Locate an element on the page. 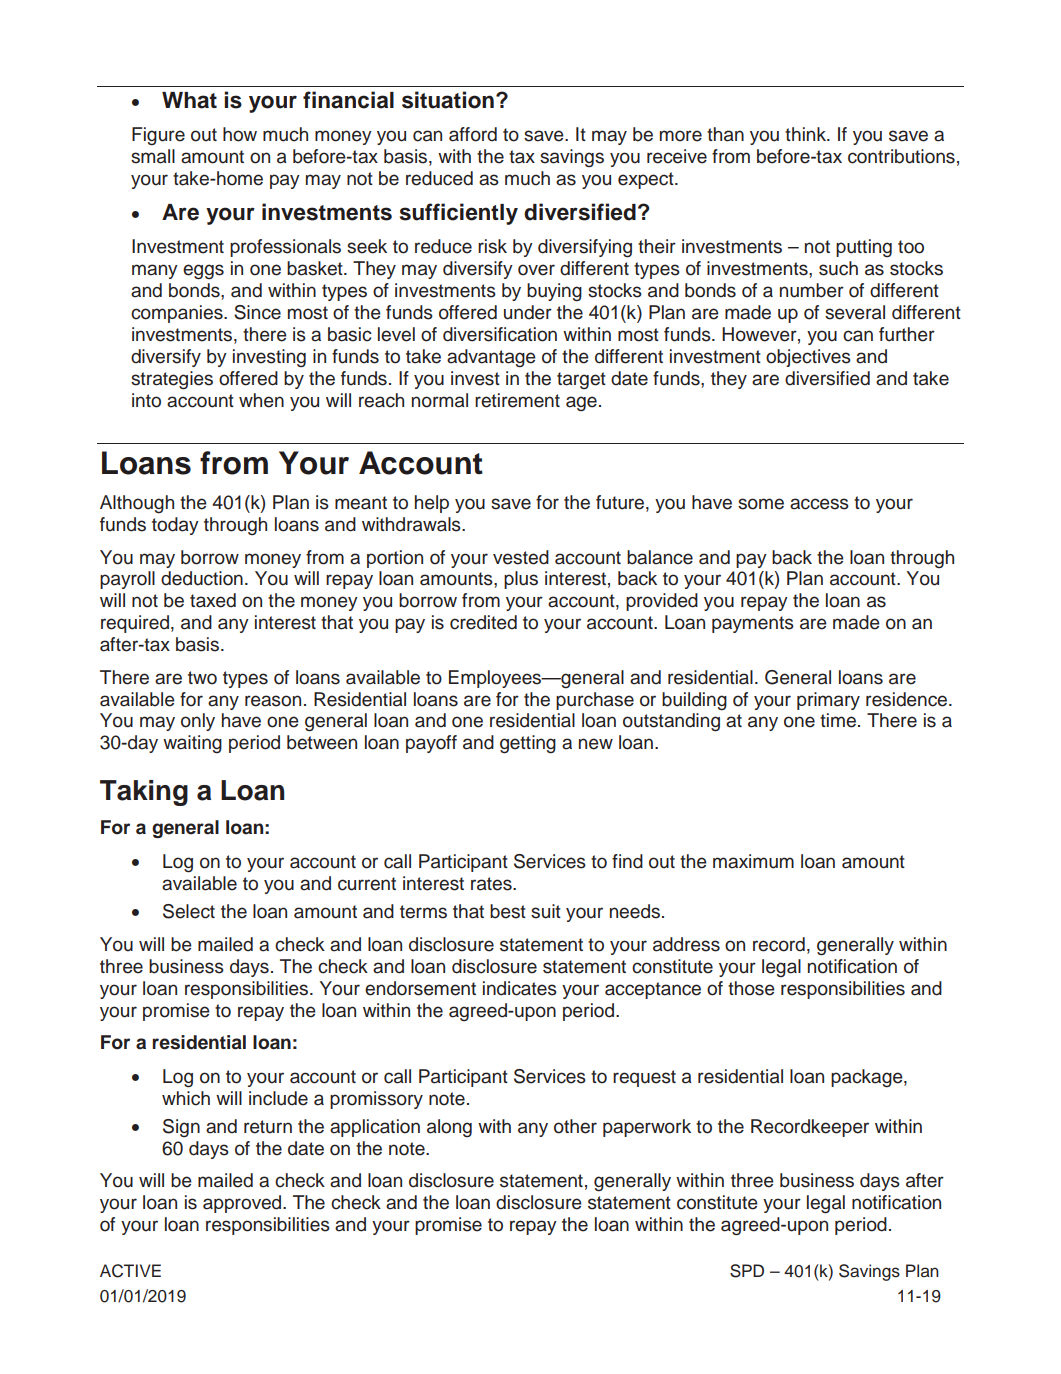  other is located at coordinates (575, 1126).
